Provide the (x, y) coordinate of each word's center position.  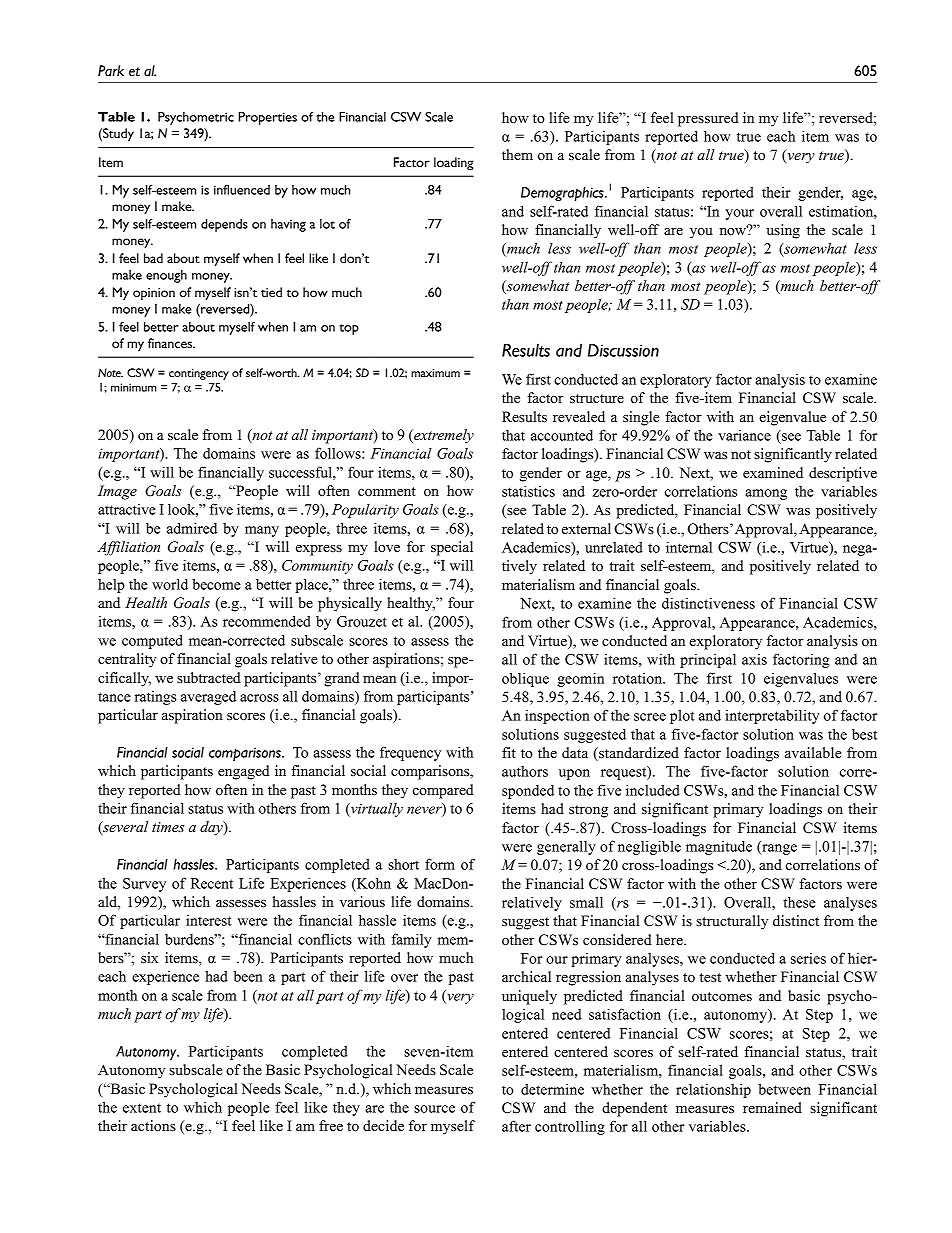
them (517, 155)
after (516, 1126)
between (784, 1089)
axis (754, 659)
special (452, 548)
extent (142, 1108)
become (216, 584)
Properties (267, 118)
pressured (708, 119)
